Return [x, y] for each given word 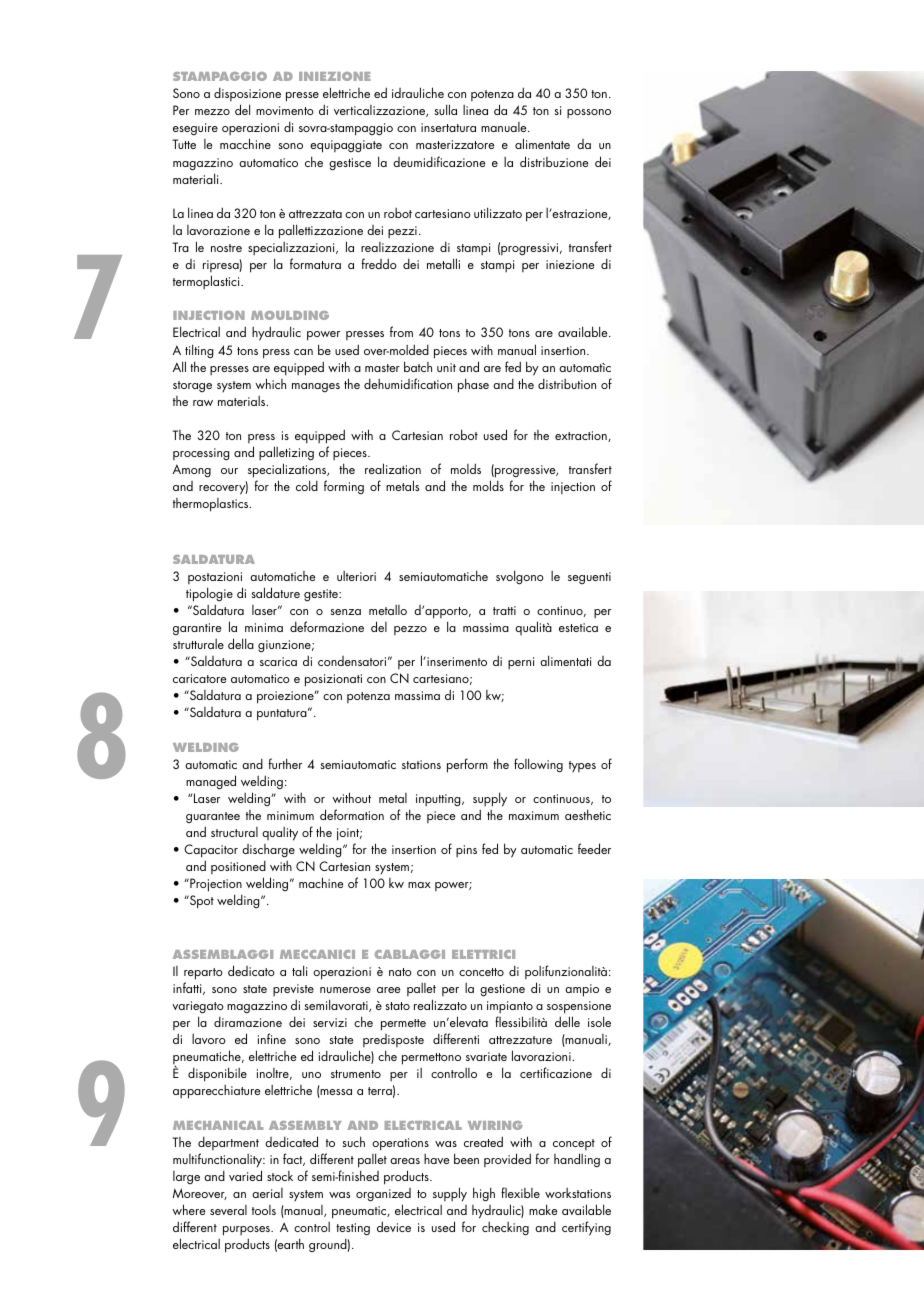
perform [467, 765]
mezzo [212, 112]
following [538, 765]
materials [243, 401]
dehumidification [408, 383]
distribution [567, 383]
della [241, 643]
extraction [582, 436]
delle [567, 1021]
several [228, 1210]
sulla [445, 109]
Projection [215, 886]
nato [400, 972]
